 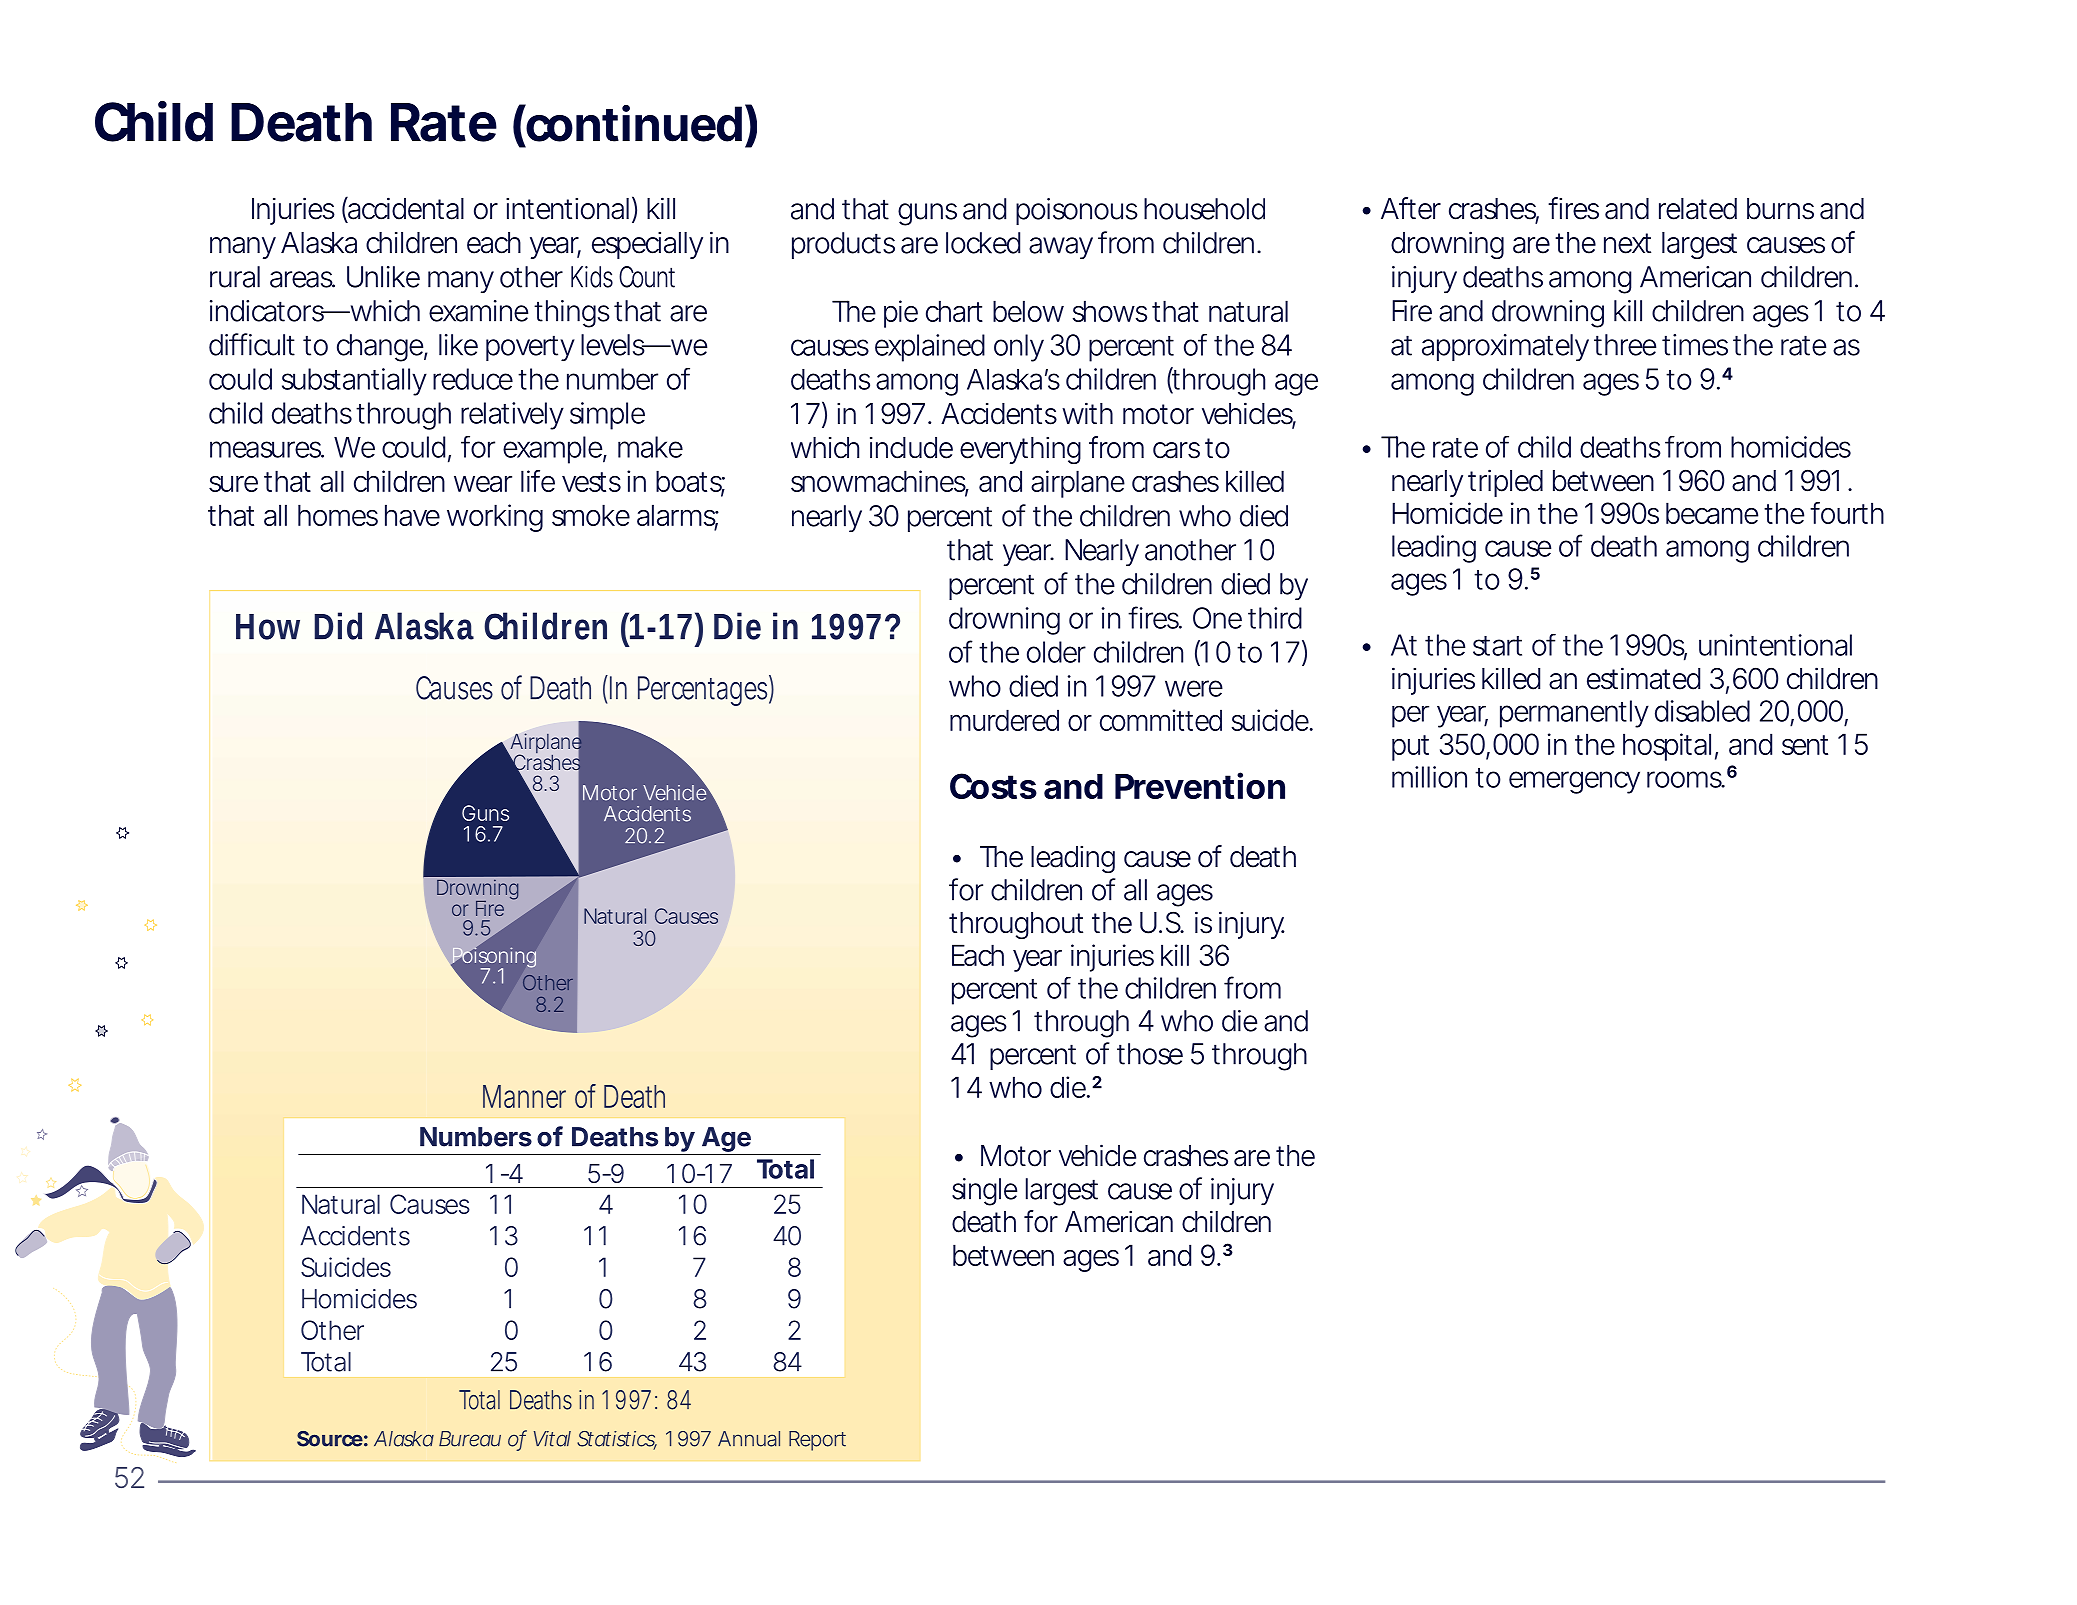 I want to click on Bureau, so click(x=470, y=1439).
